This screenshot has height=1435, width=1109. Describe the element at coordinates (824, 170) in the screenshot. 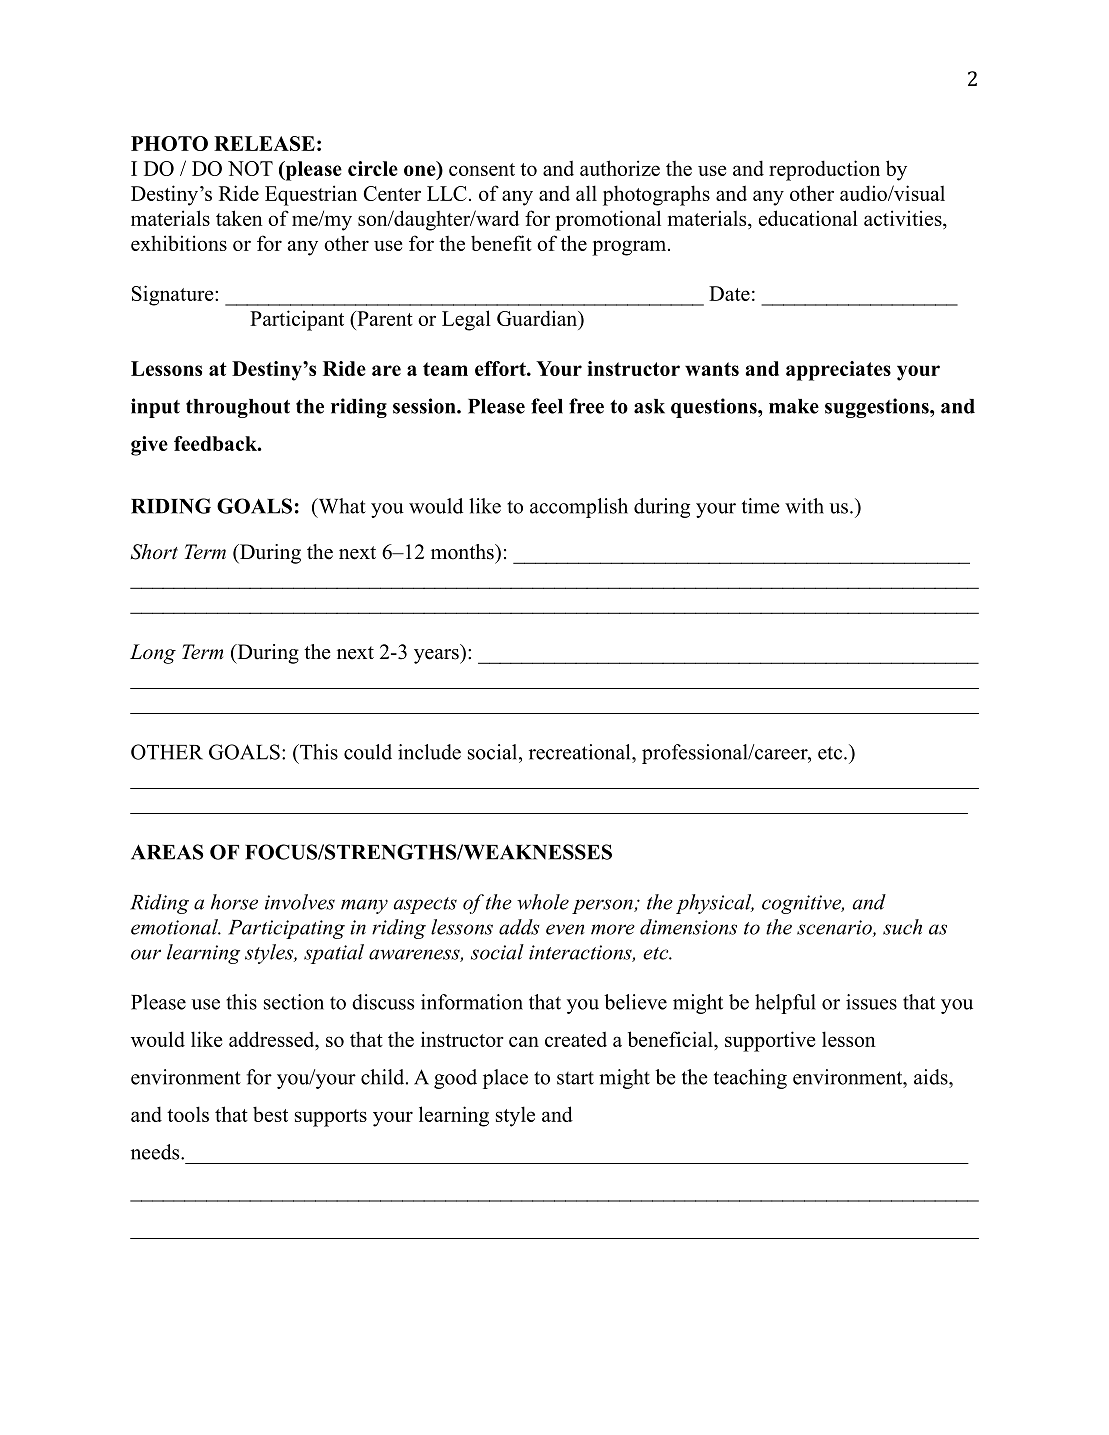

I see `reproduction` at that location.
